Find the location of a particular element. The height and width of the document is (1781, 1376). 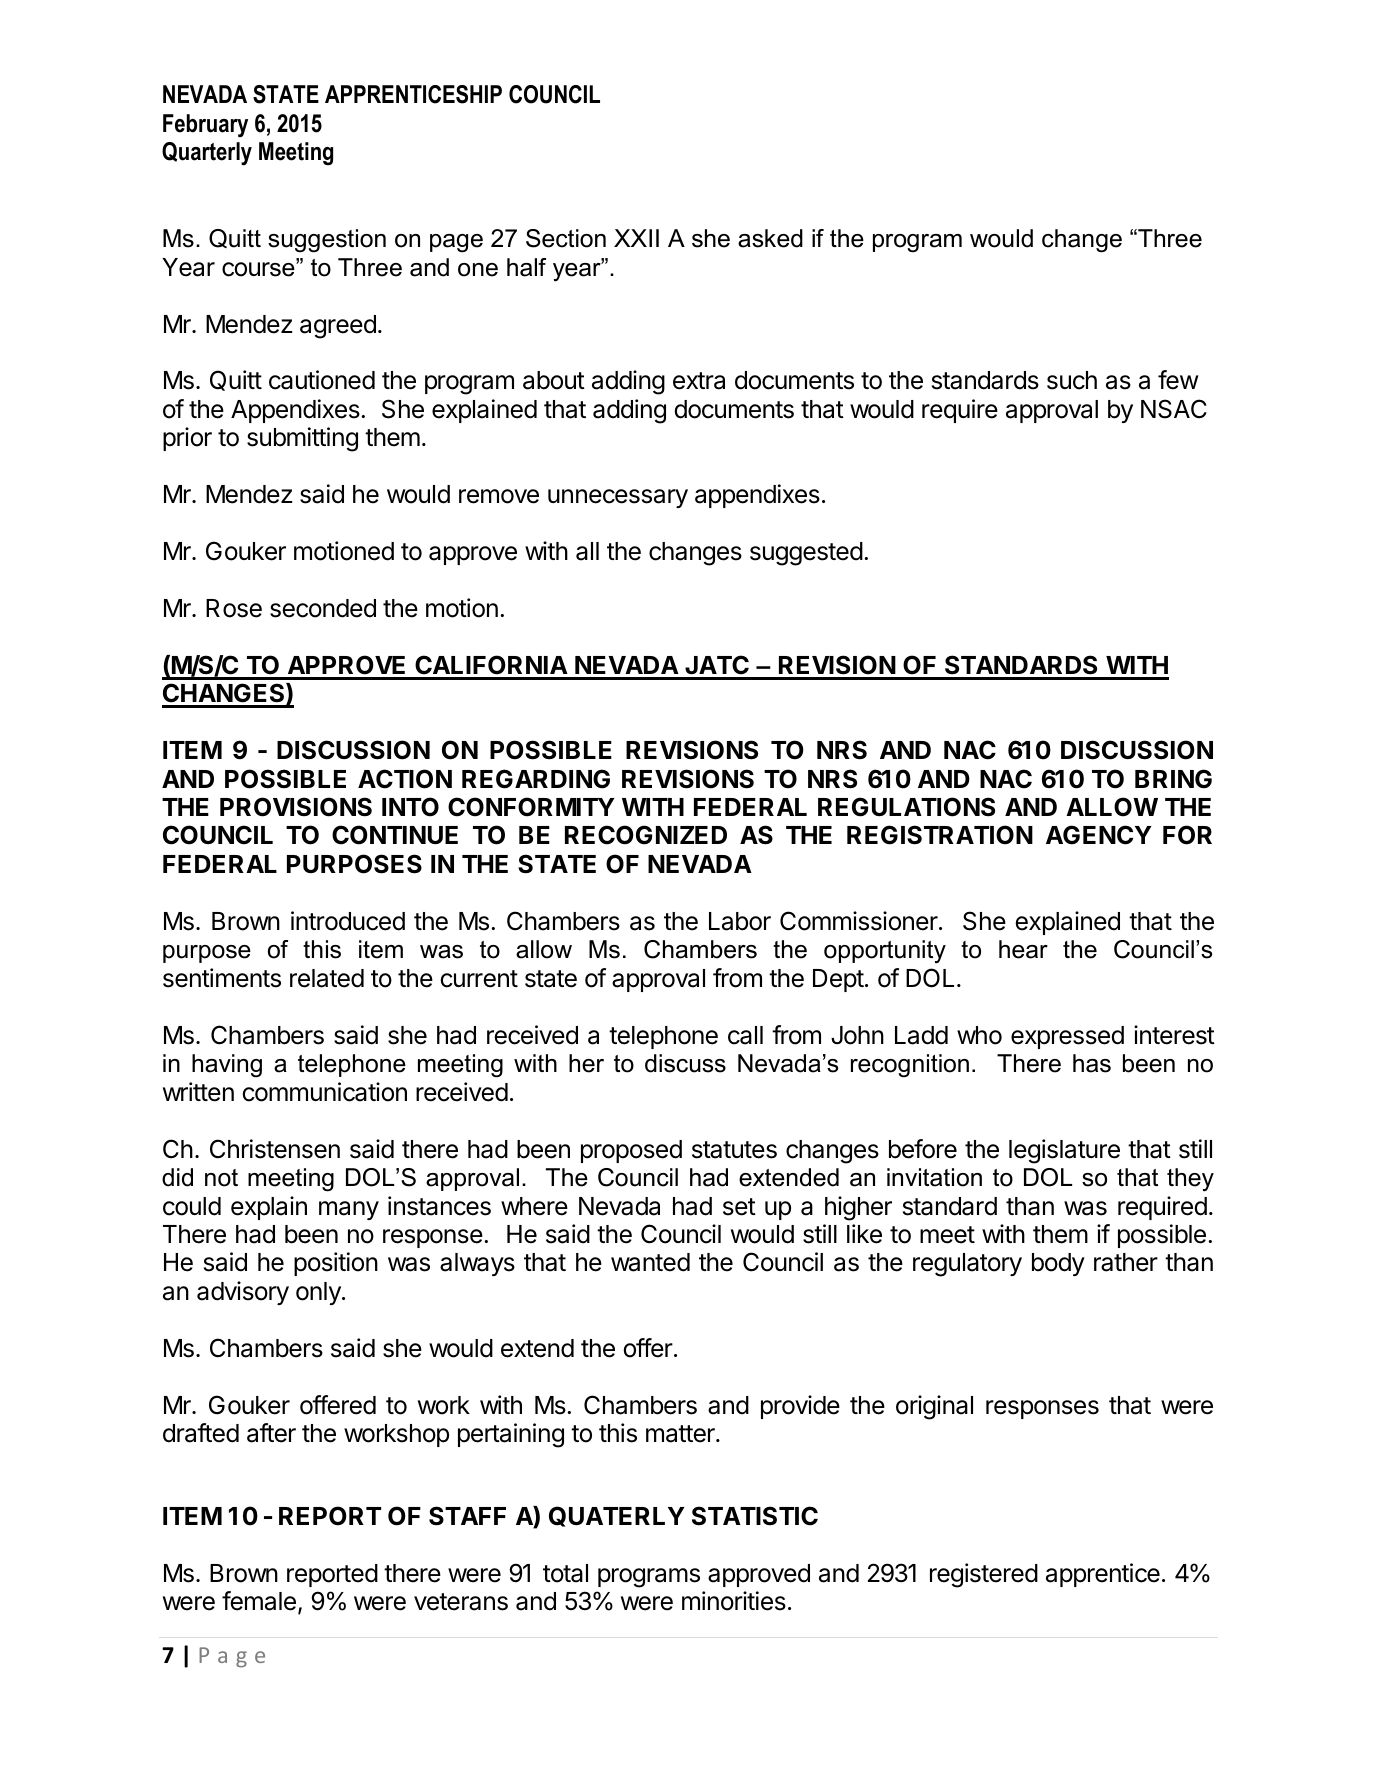

PROVISIONS is located at coordinates (296, 807).
